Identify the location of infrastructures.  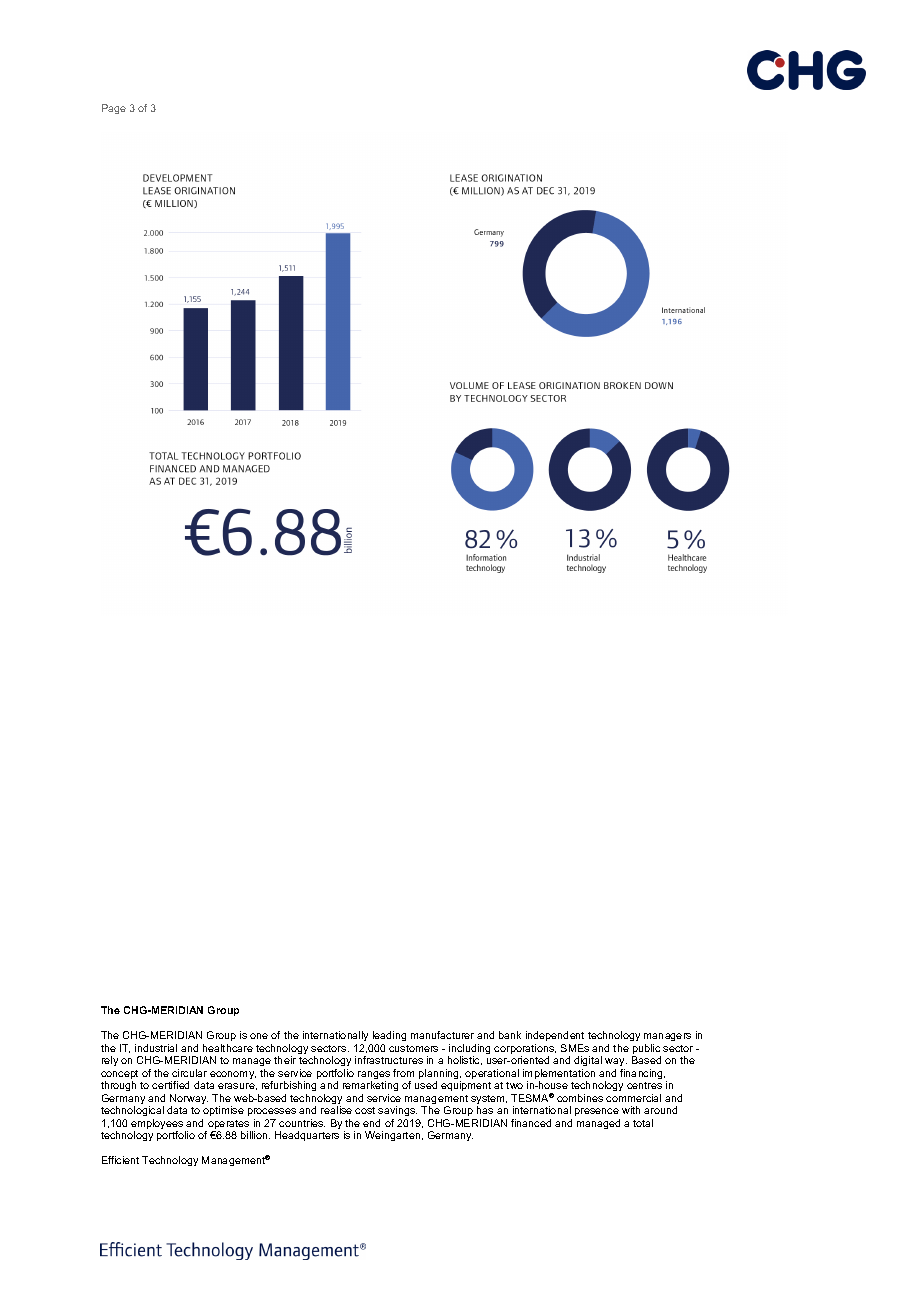
(389, 1060).
